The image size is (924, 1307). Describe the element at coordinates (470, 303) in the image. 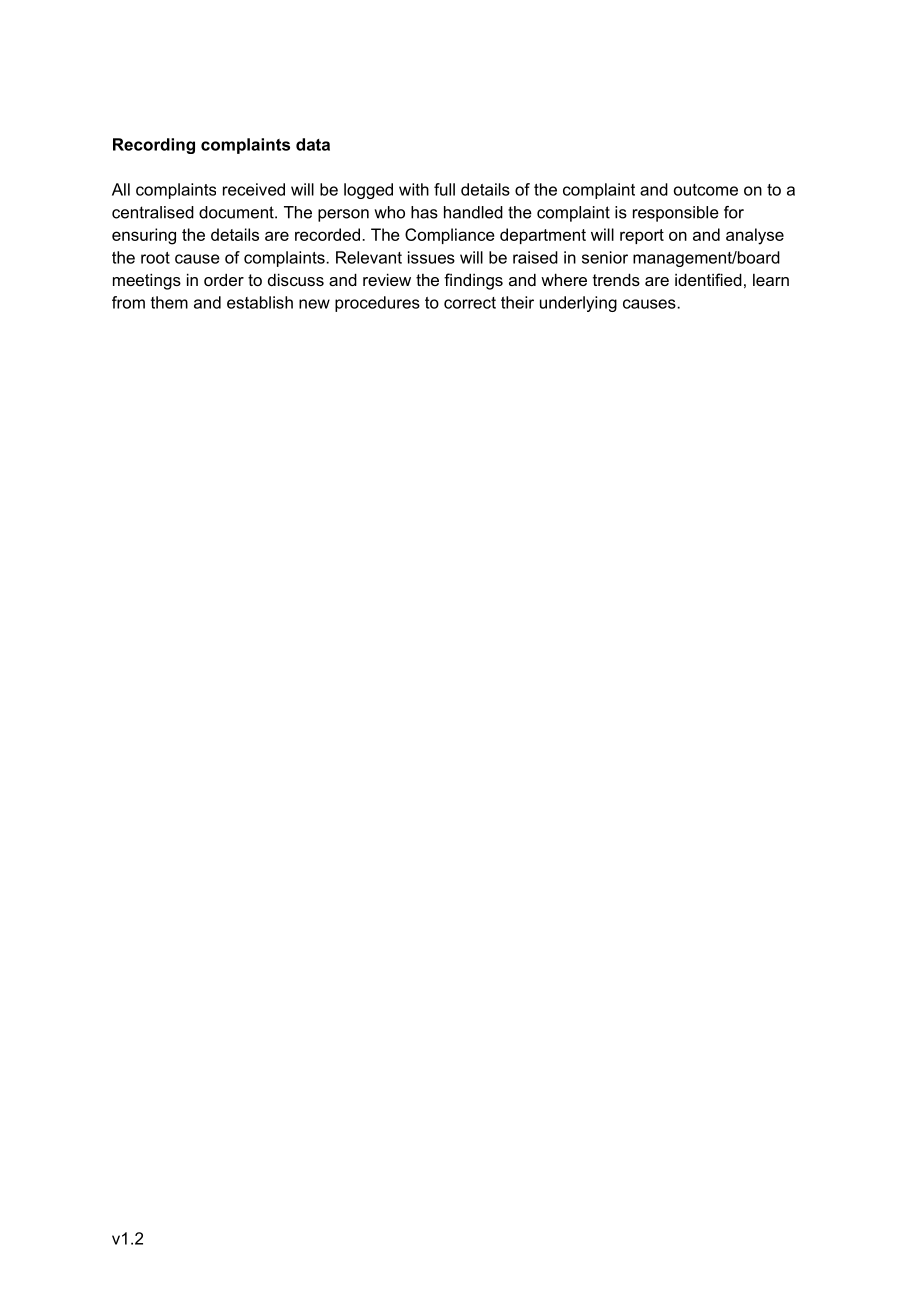

I see `correct` at that location.
